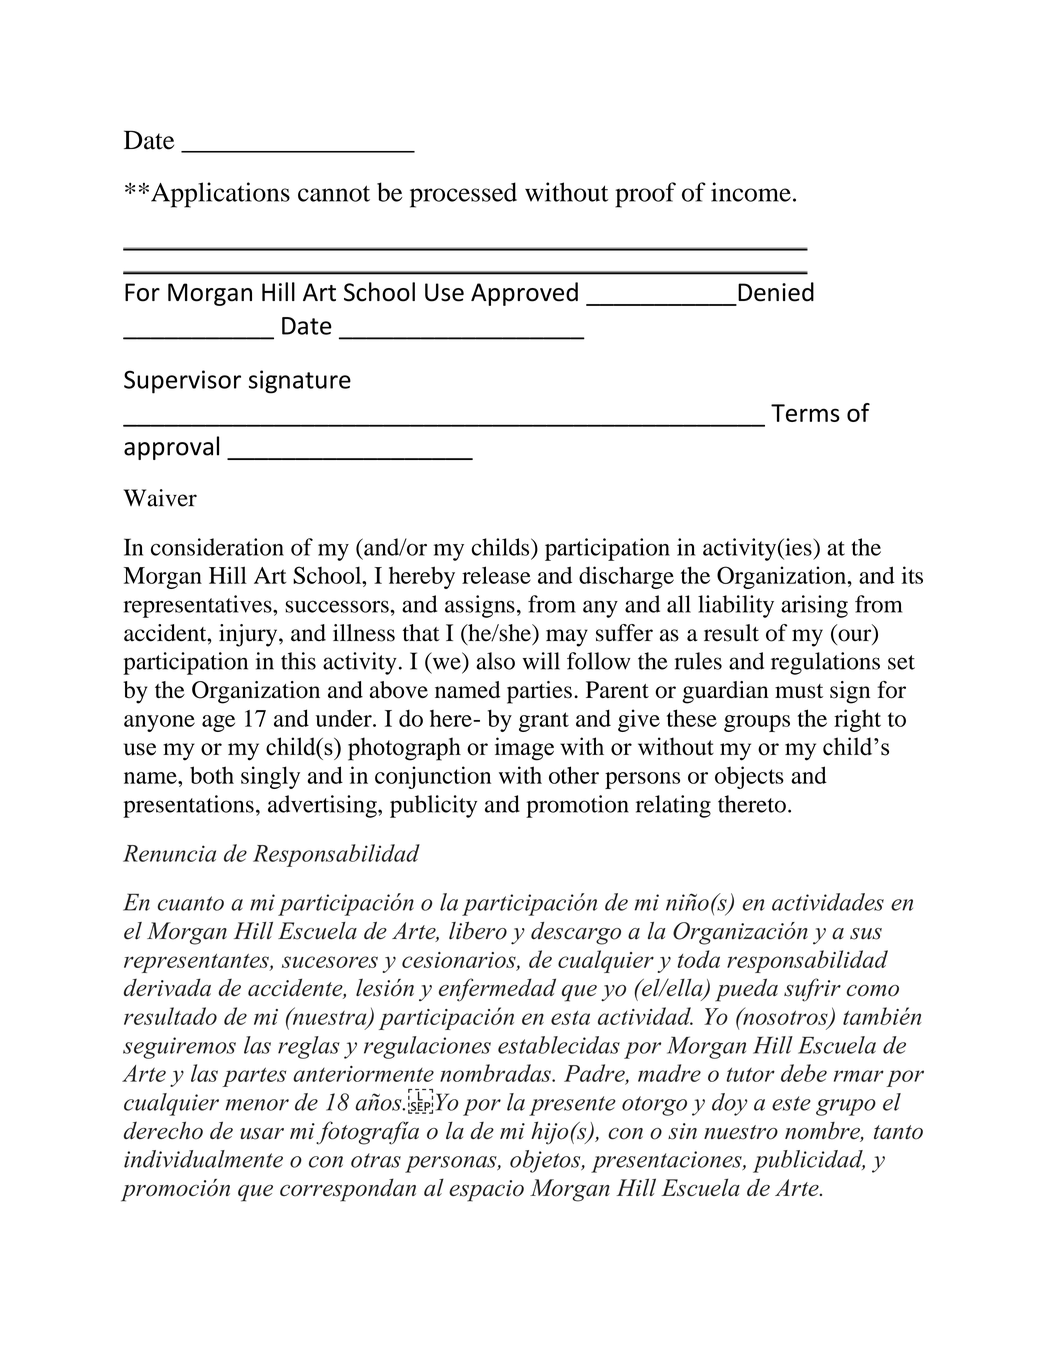  What do you see at coordinates (463, 195) in the screenshot?
I see `processed` at bounding box center [463, 195].
